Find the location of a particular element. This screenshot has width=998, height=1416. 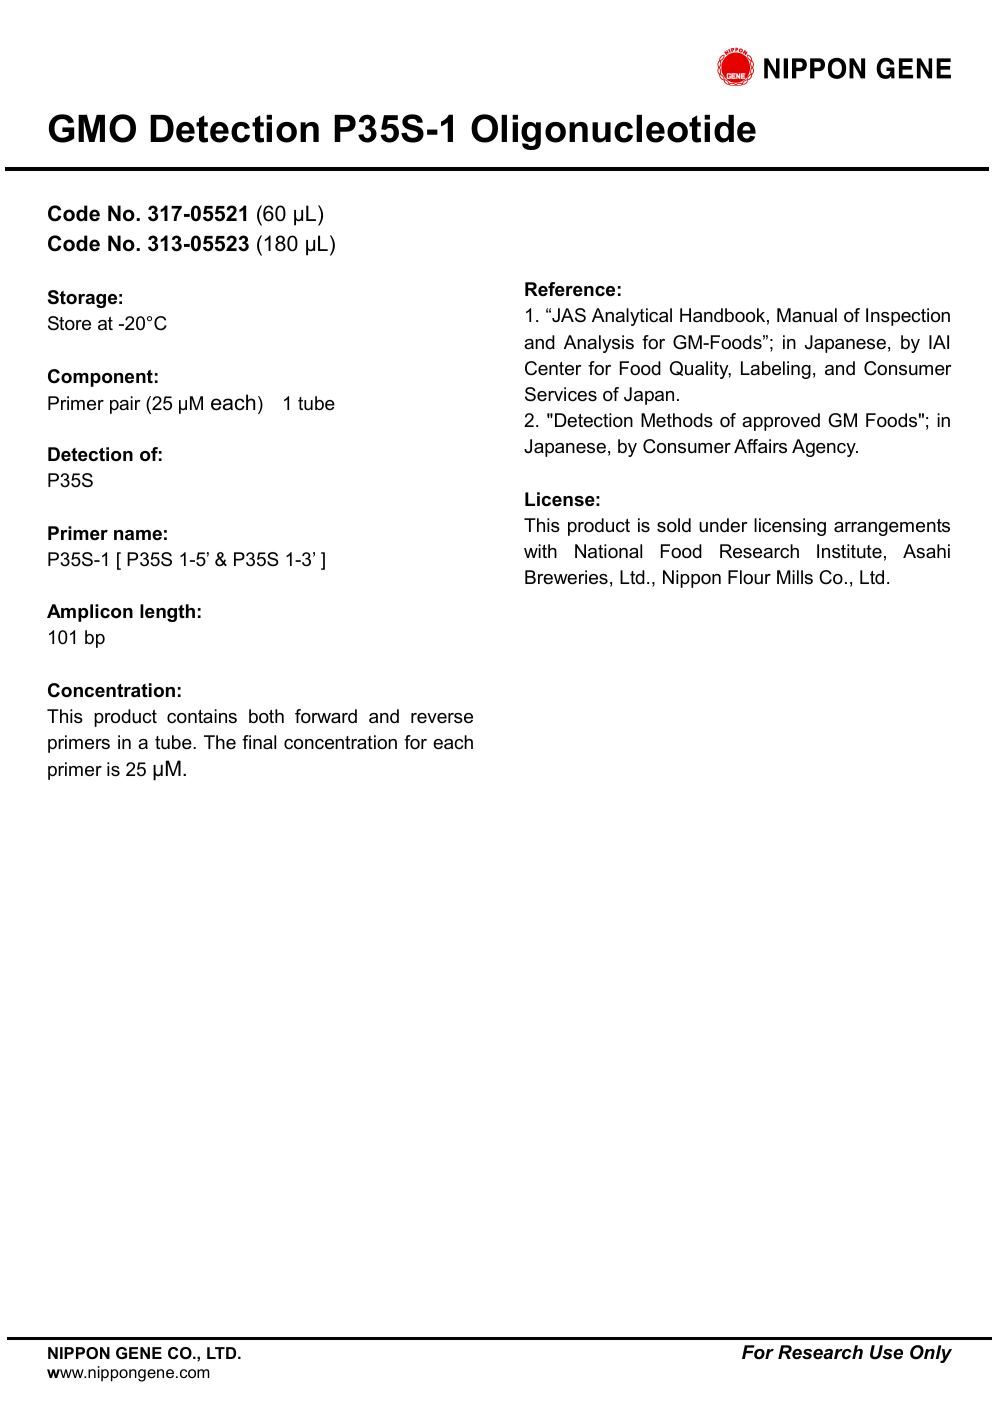

Use is located at coordinates (886, 1352).
